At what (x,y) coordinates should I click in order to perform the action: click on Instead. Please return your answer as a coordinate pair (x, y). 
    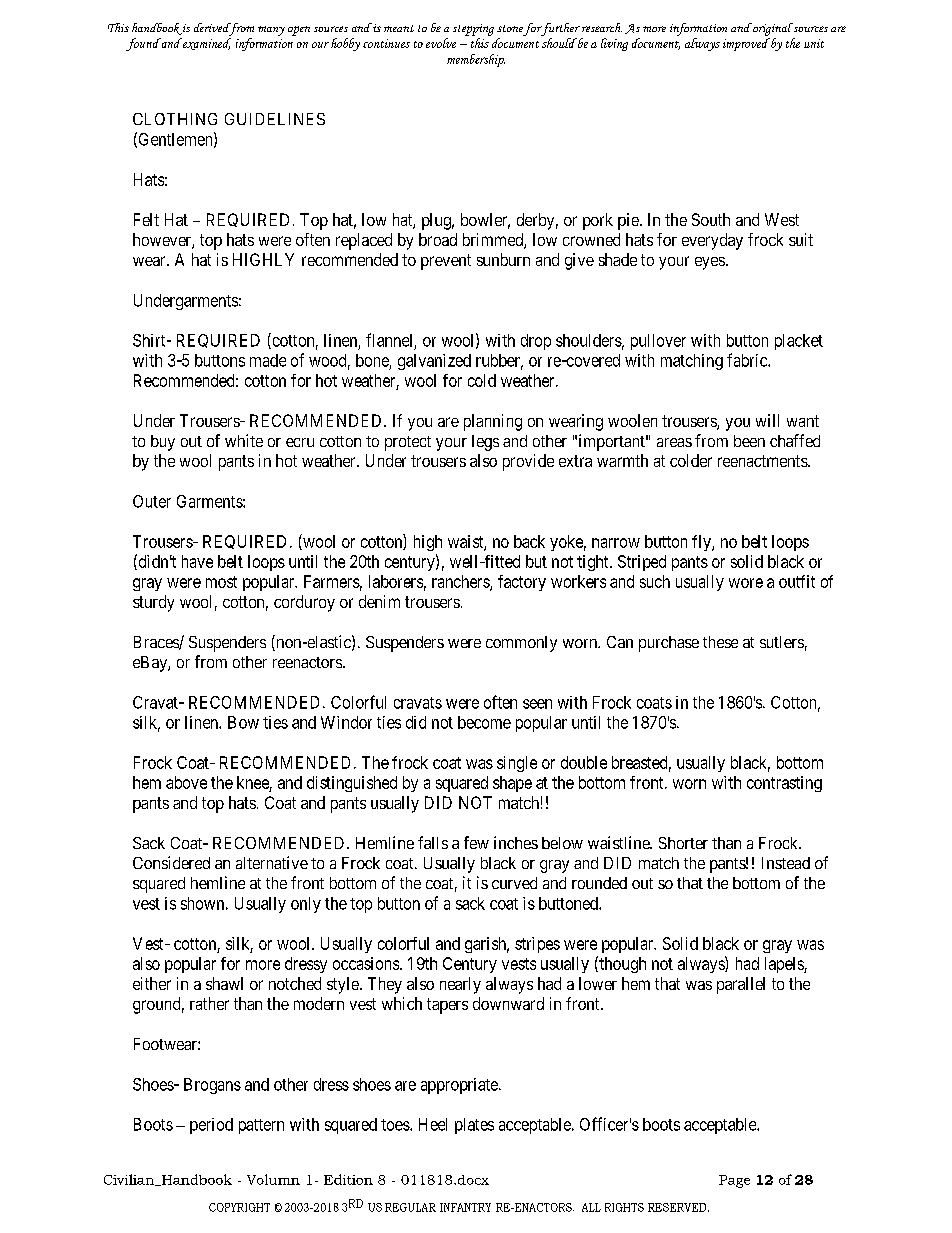
    Looking at the image, I should click on (786, 863).
